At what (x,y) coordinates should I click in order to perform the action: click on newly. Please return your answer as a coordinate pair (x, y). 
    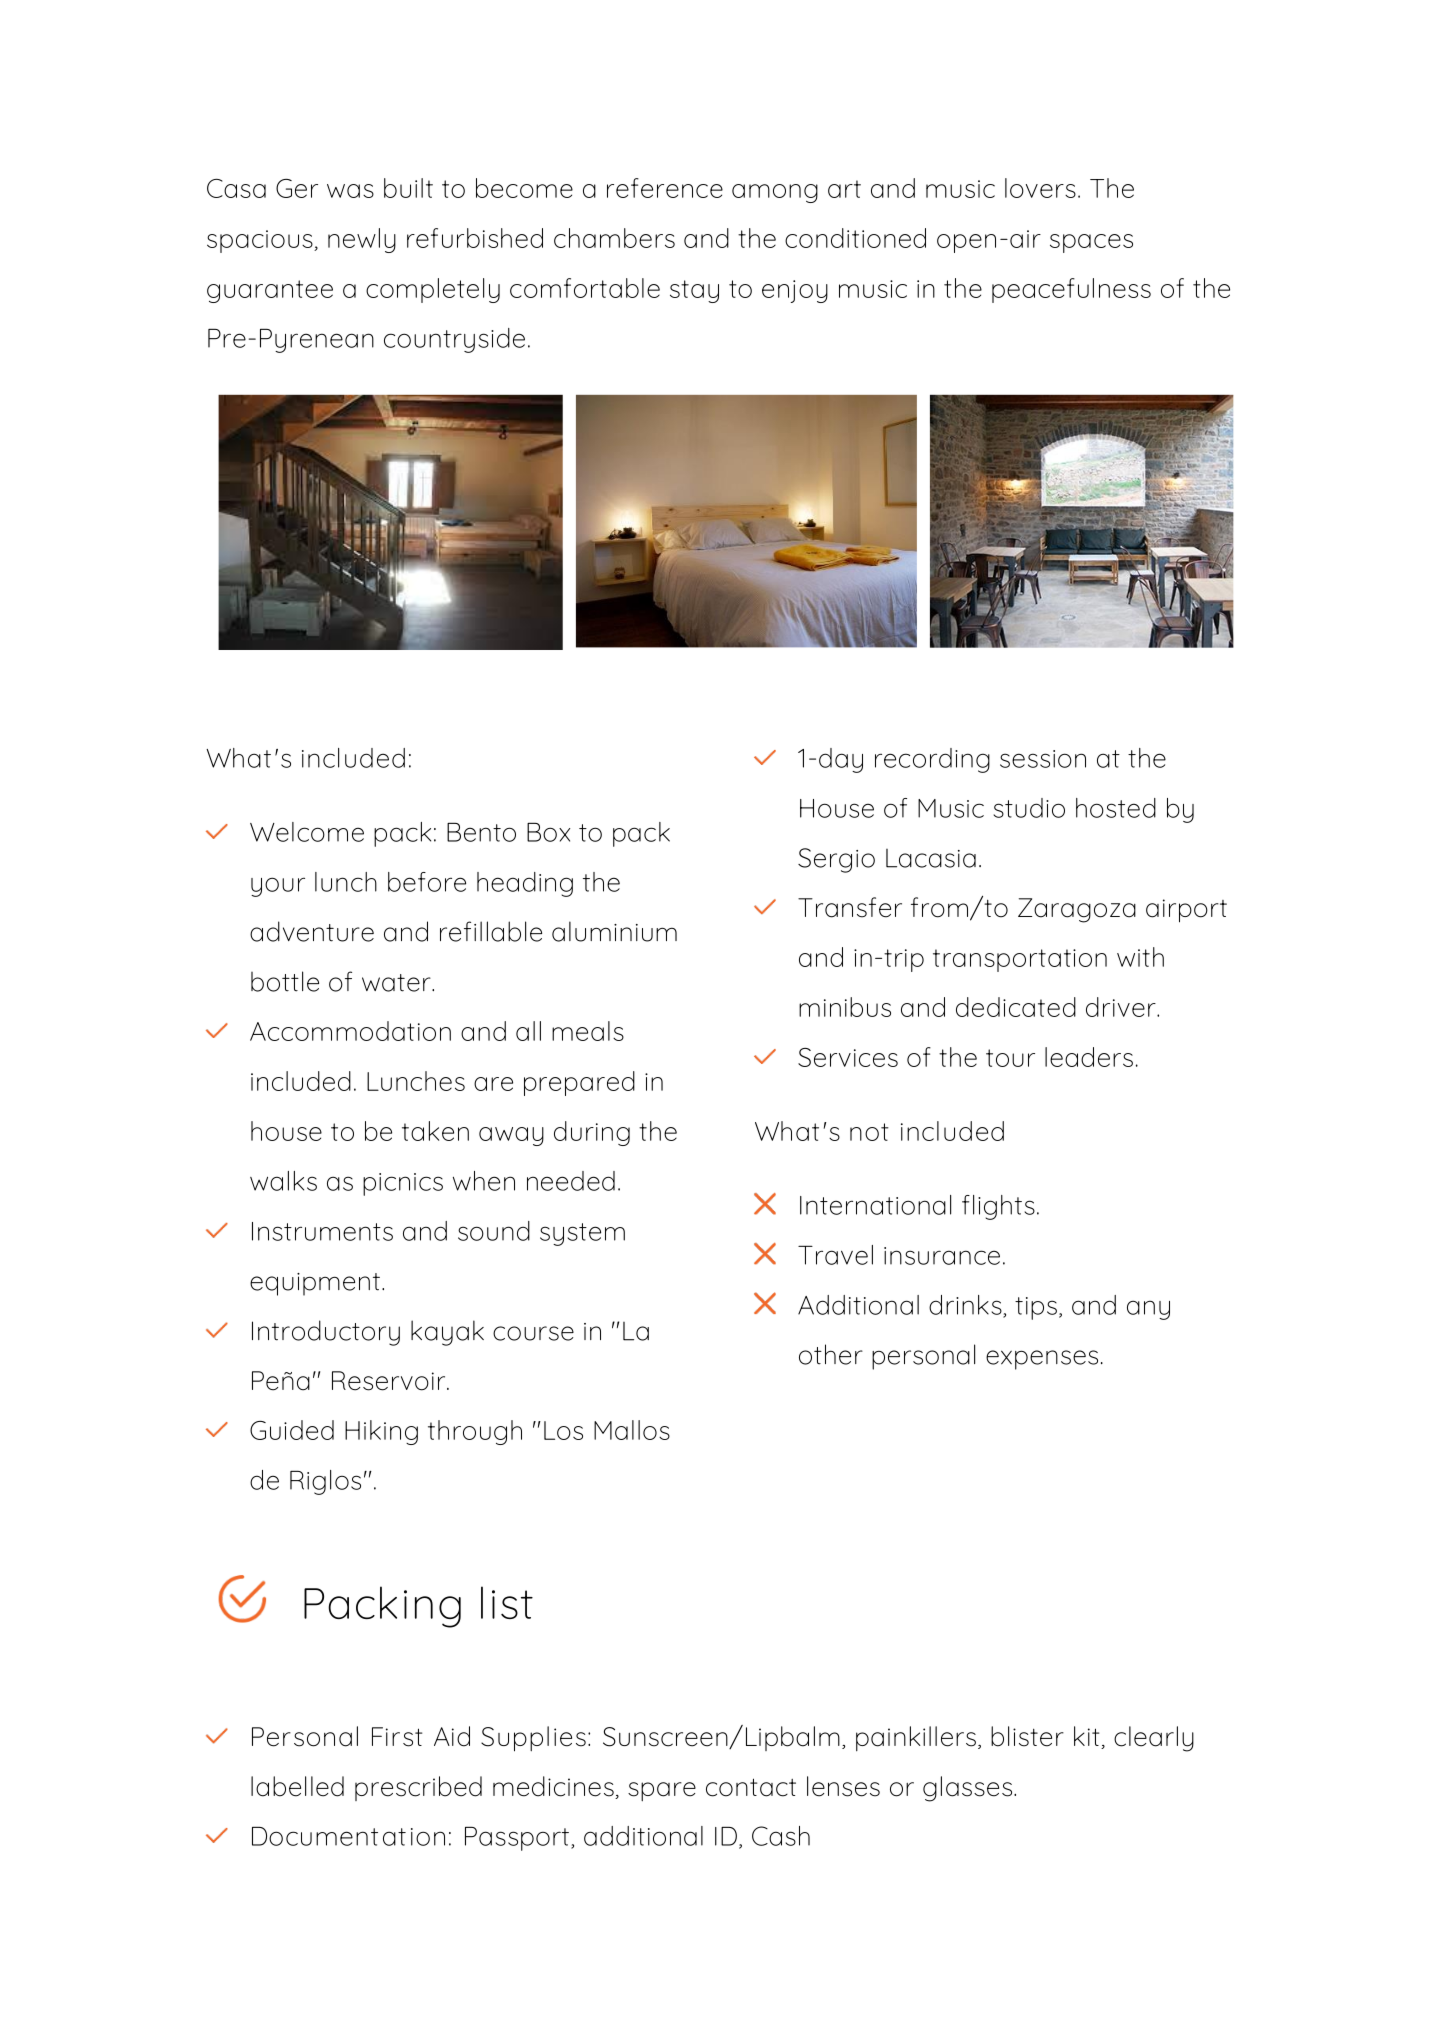
    Looking at the image, I should click on (362, 240).
